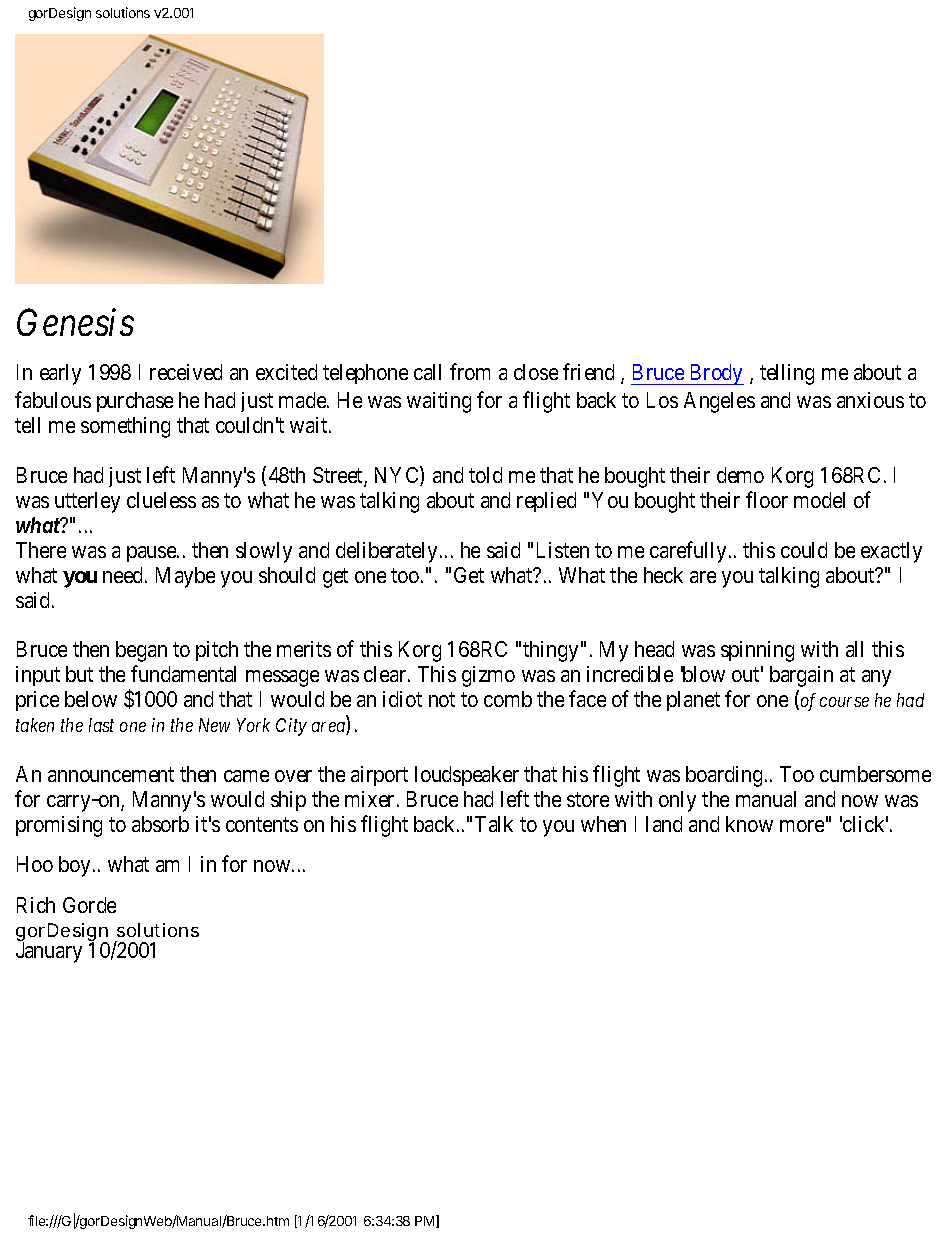 This screenshot has height=1233, width=952. What do you see at coordinates (442, 700) in the screenshot?
I see `not` at bounding box center [442, 700].
